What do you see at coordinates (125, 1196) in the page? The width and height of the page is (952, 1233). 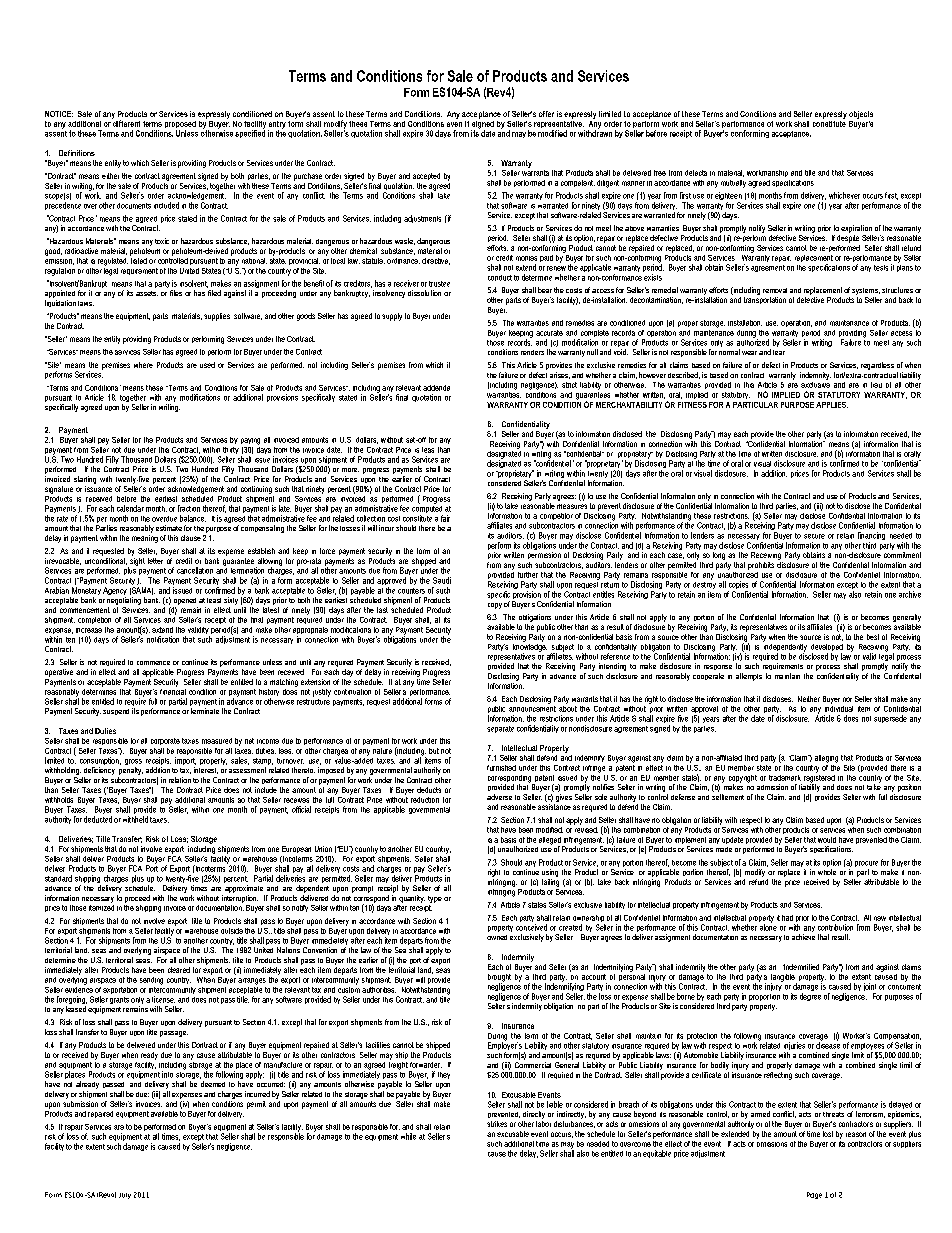 I see `July` at bounding box center [125, 1196].
